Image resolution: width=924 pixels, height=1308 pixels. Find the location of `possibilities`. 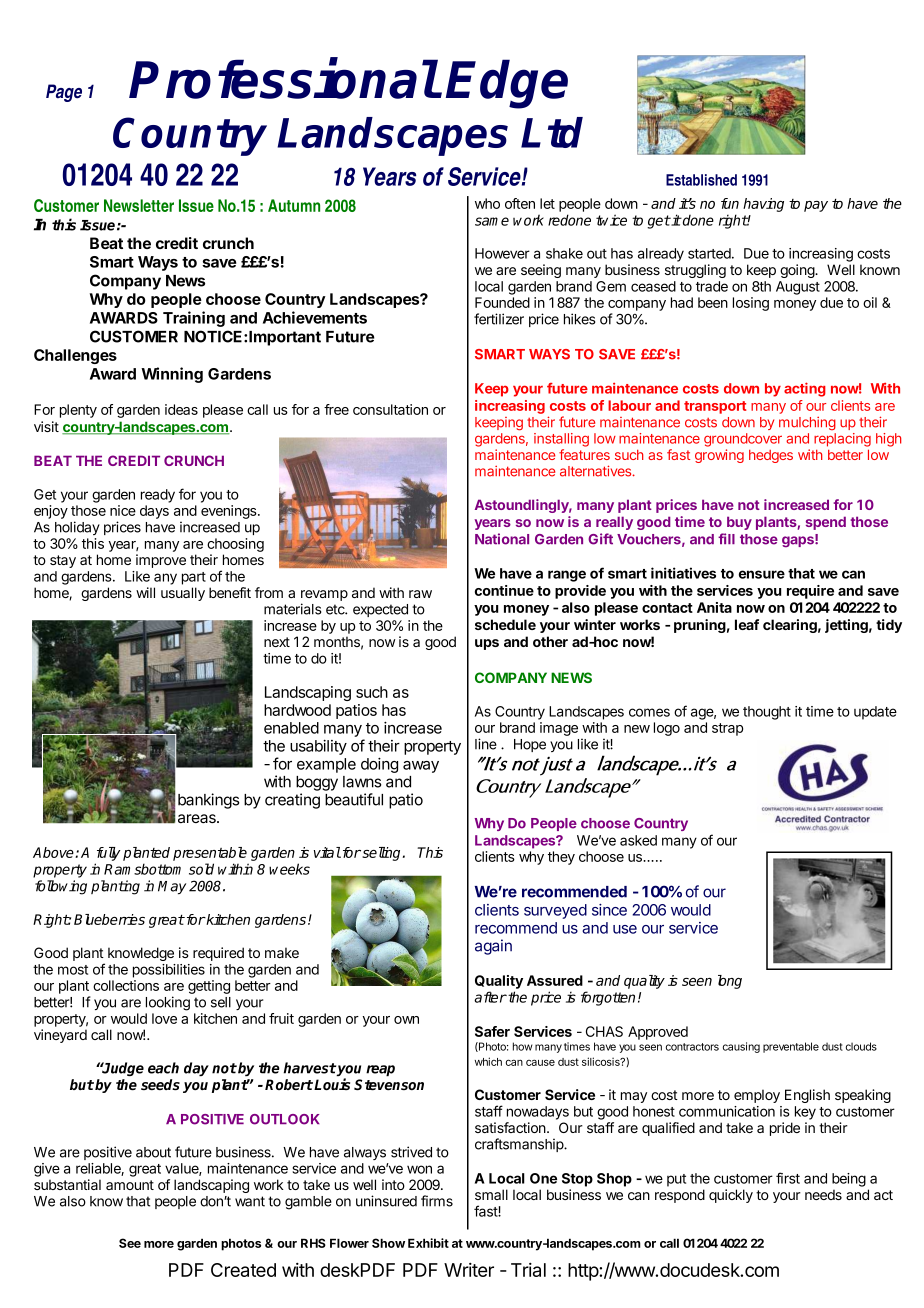

possibilities is located at coordinates (169, 971).
